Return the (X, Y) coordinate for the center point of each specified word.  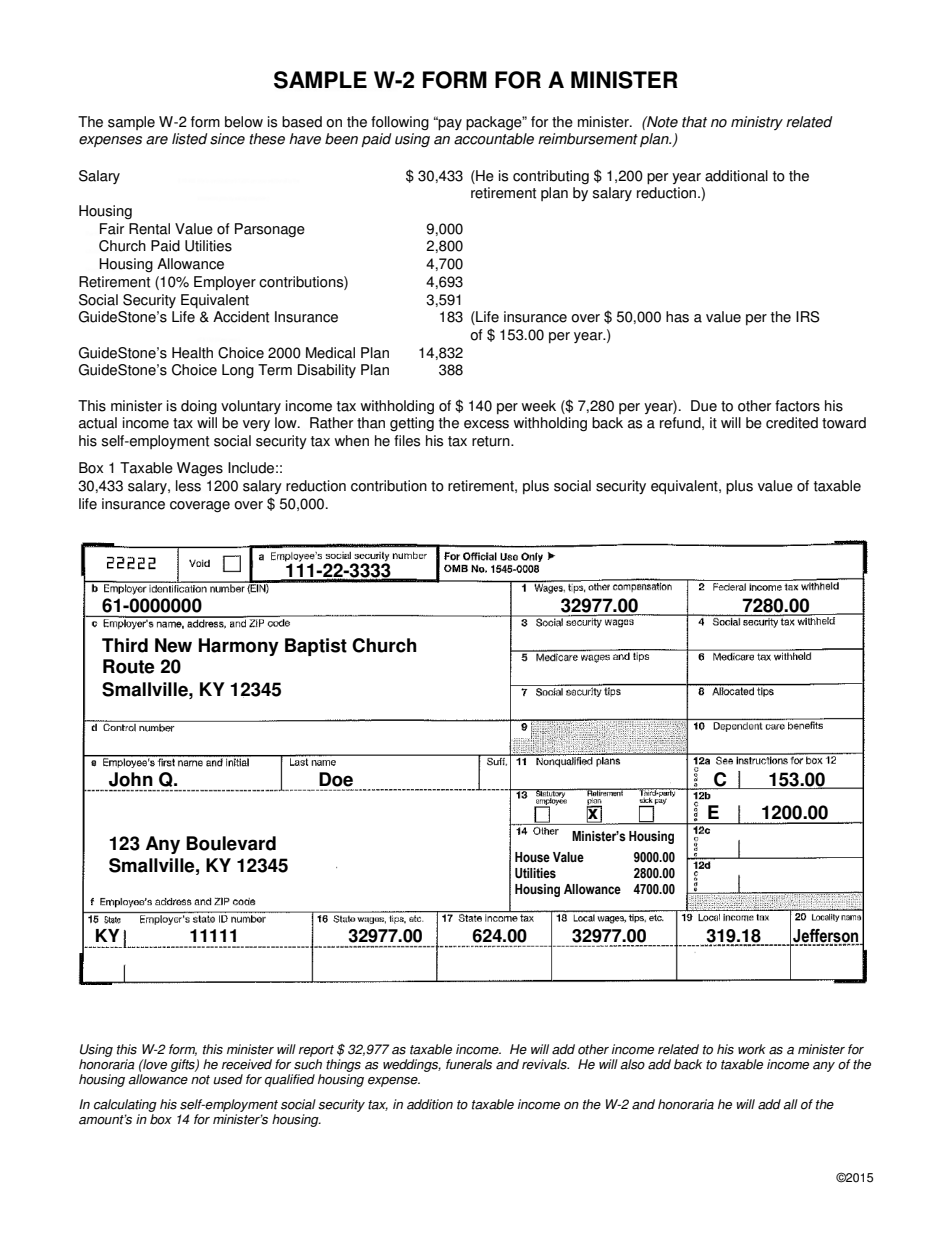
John (131, 779)
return (492, 441)
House (532, 857)
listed (190, 139)
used (228, 1079)
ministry (757, 123)
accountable (494, 139)
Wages (200, 469)
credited (792, 423)
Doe (336, 779)
